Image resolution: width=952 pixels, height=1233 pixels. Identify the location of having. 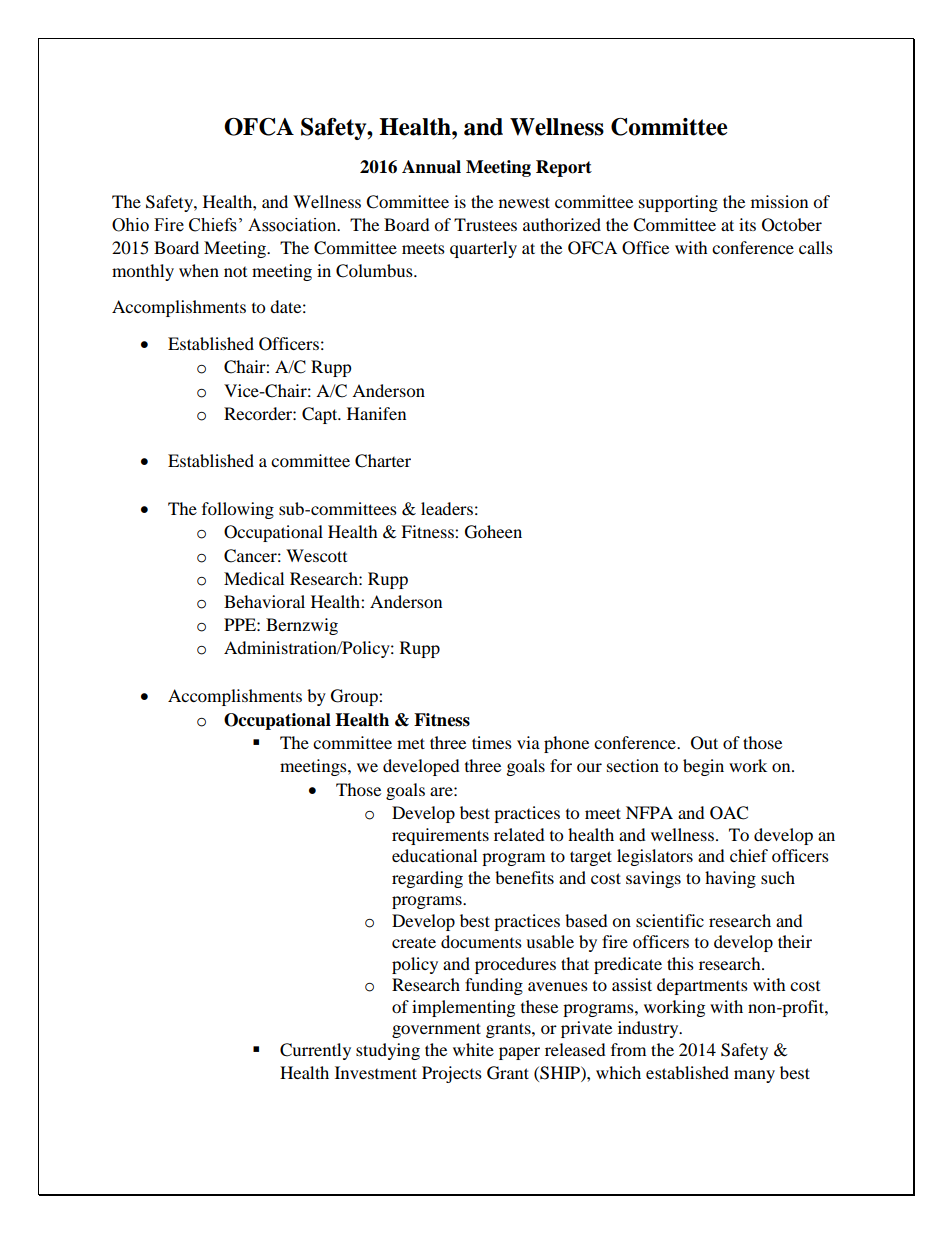
(730, 879).
